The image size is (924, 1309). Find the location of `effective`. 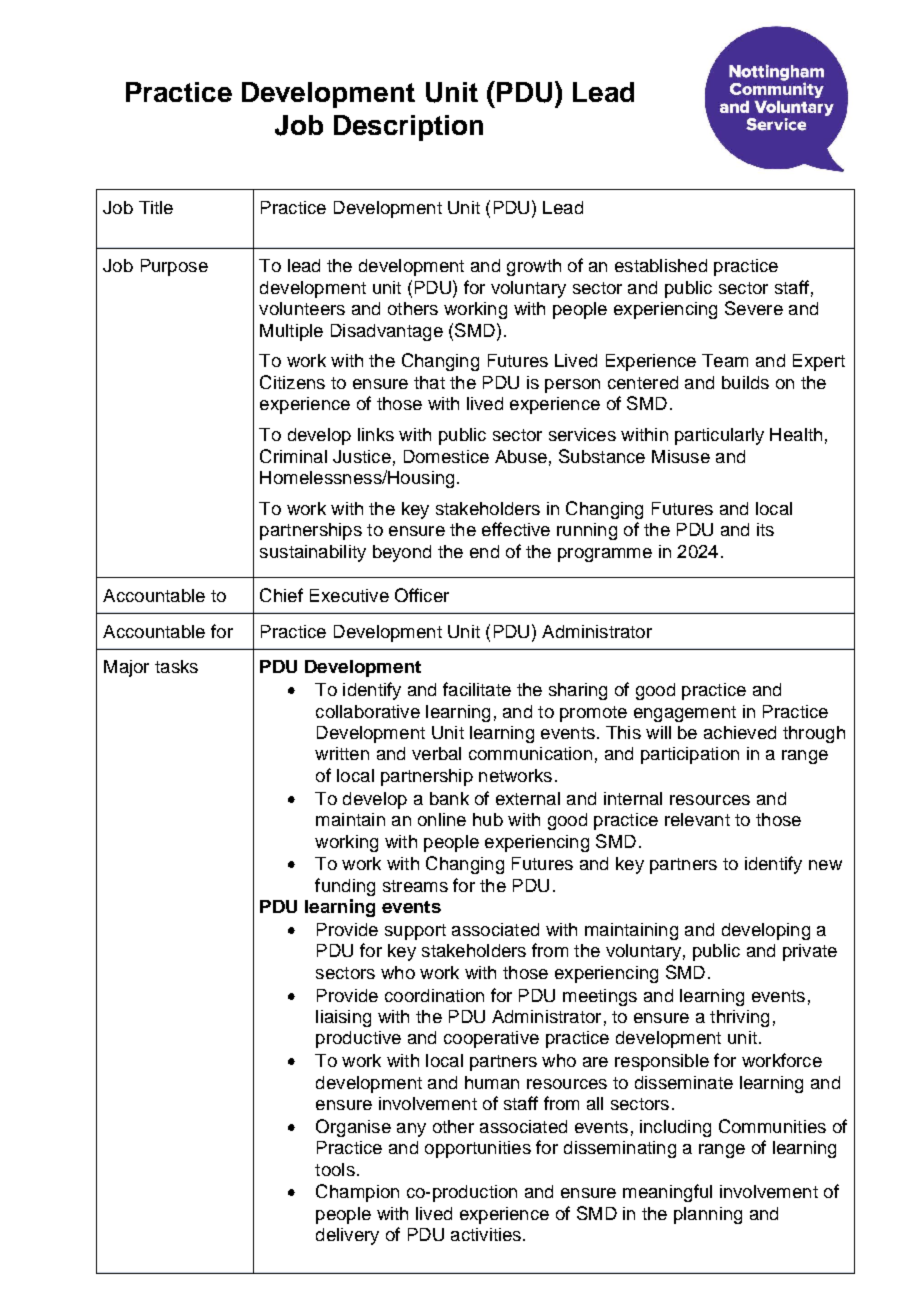

effective is located at coordinates (516, 529).
